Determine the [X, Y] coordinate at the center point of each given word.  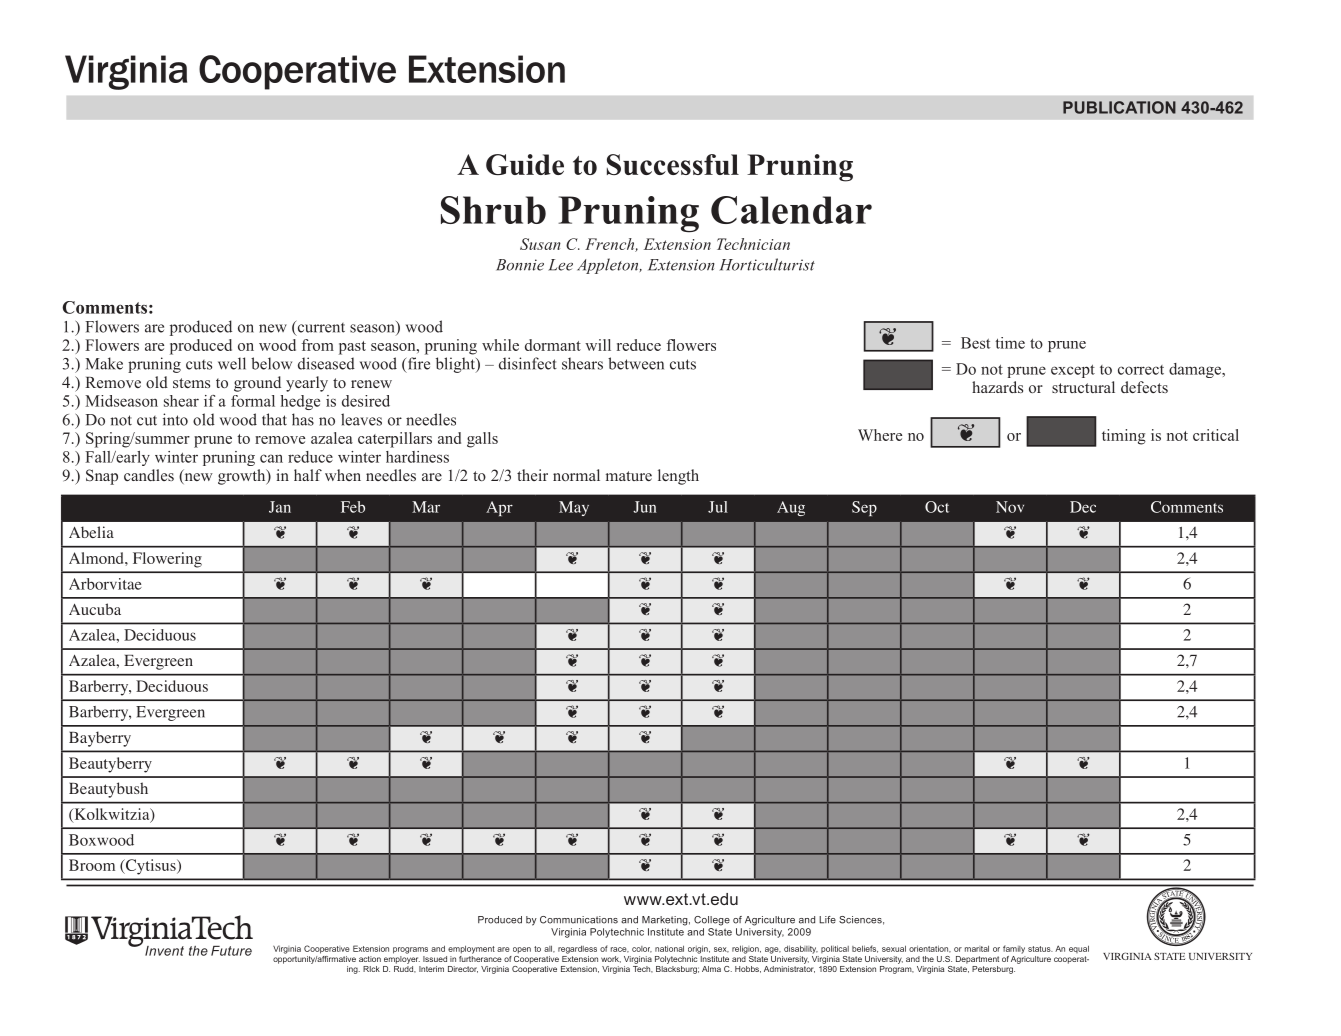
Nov [1010, 507]
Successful [673, 164]
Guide [525, 164]
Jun [645, 507]
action [370, 959]
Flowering [167, 560]
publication [1119, 107]
